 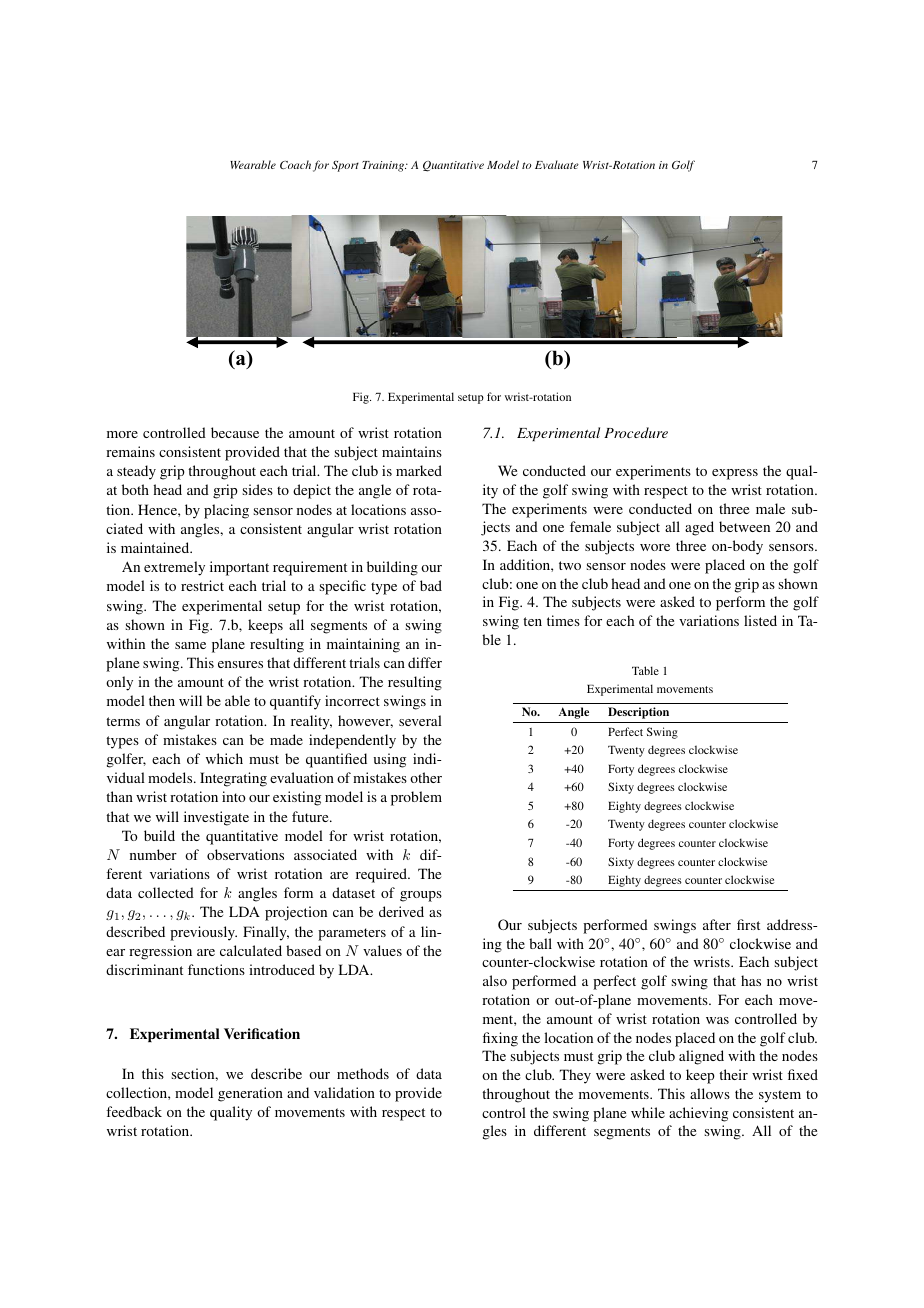 What do you see at coordinates (295, 164) in the screenshot?
I see `Coach` at bounding box center [295, 164].
